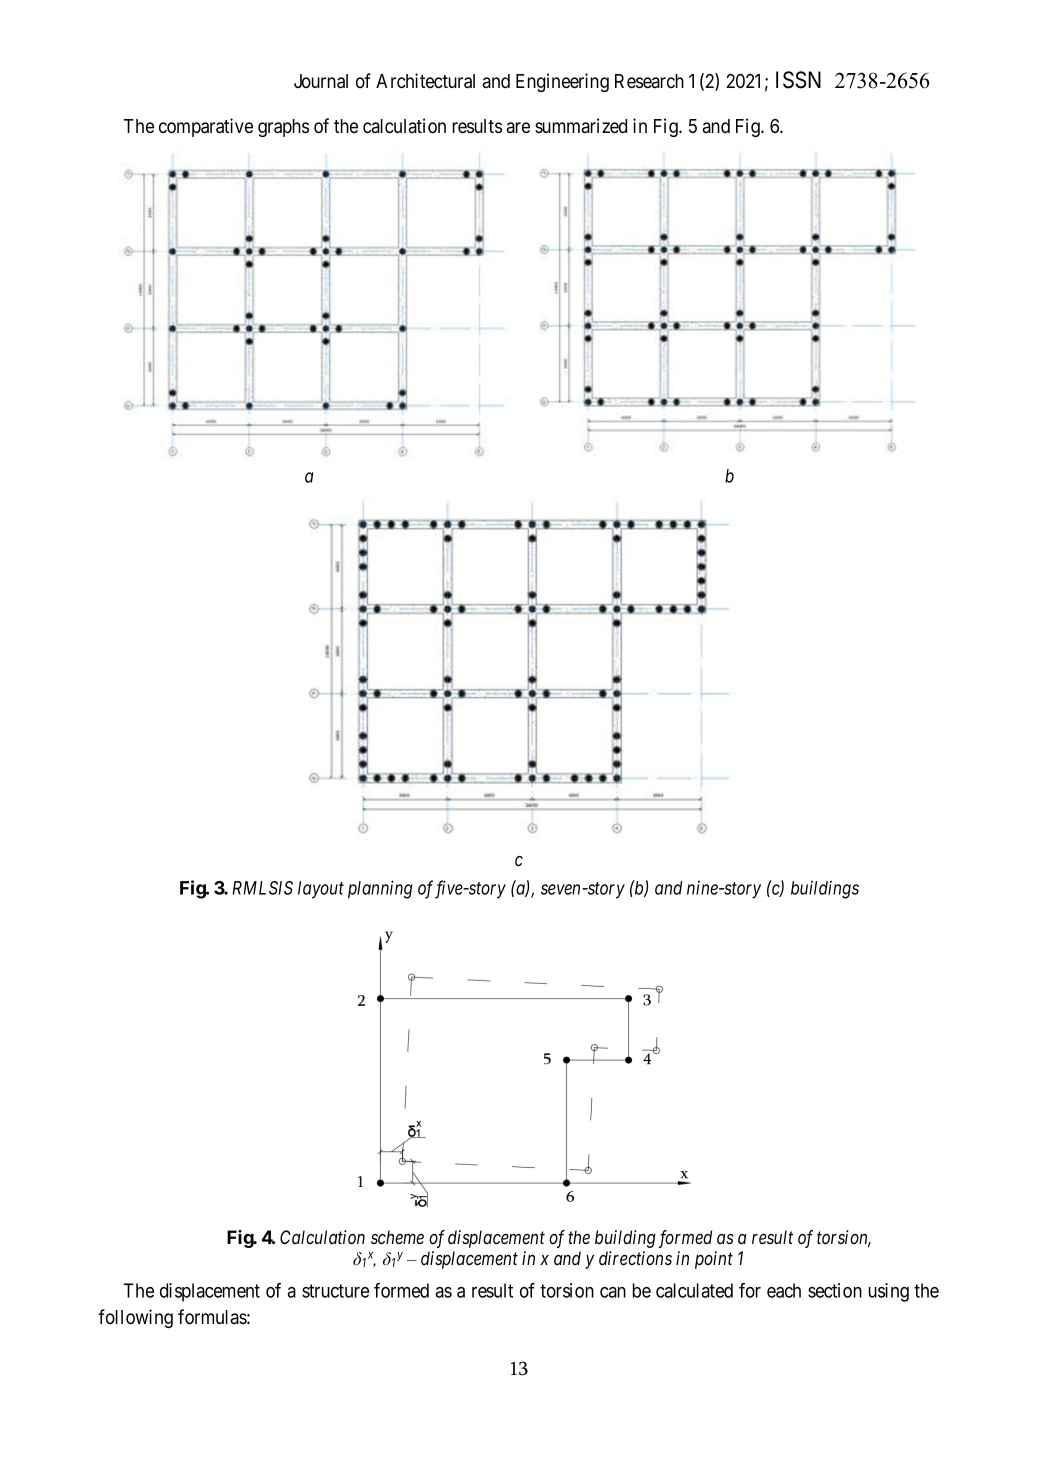  Describe the element at coordinates (380, 889) in the page. I see `planning` at that location.
